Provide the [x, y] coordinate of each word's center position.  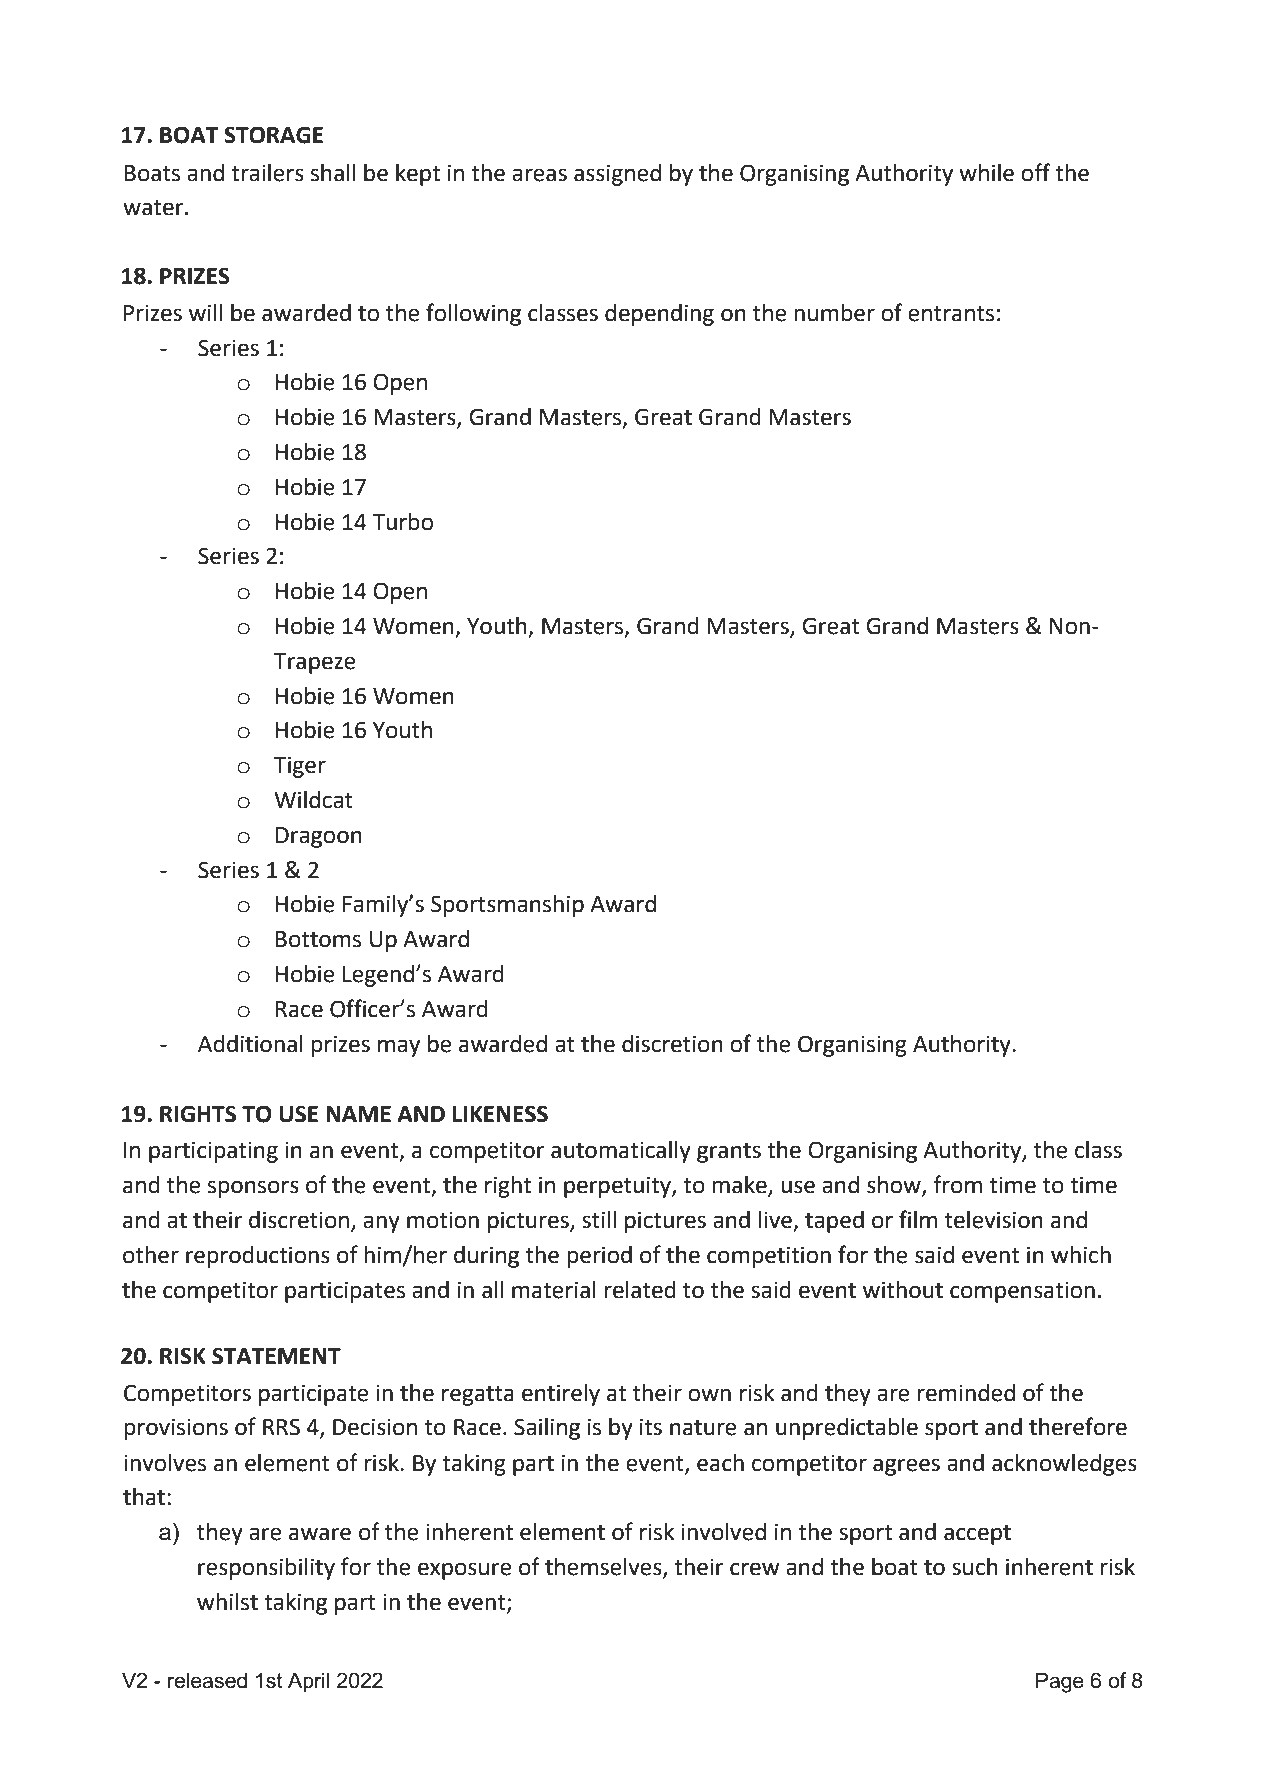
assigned [617, 175]
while [986, 173]
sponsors [253, 1189]
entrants [951, 314]
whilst [227, 1602]
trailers [267, 173]
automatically [621, 1152]
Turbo [403, 522]
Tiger [300, 767]
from [957, 1184]
